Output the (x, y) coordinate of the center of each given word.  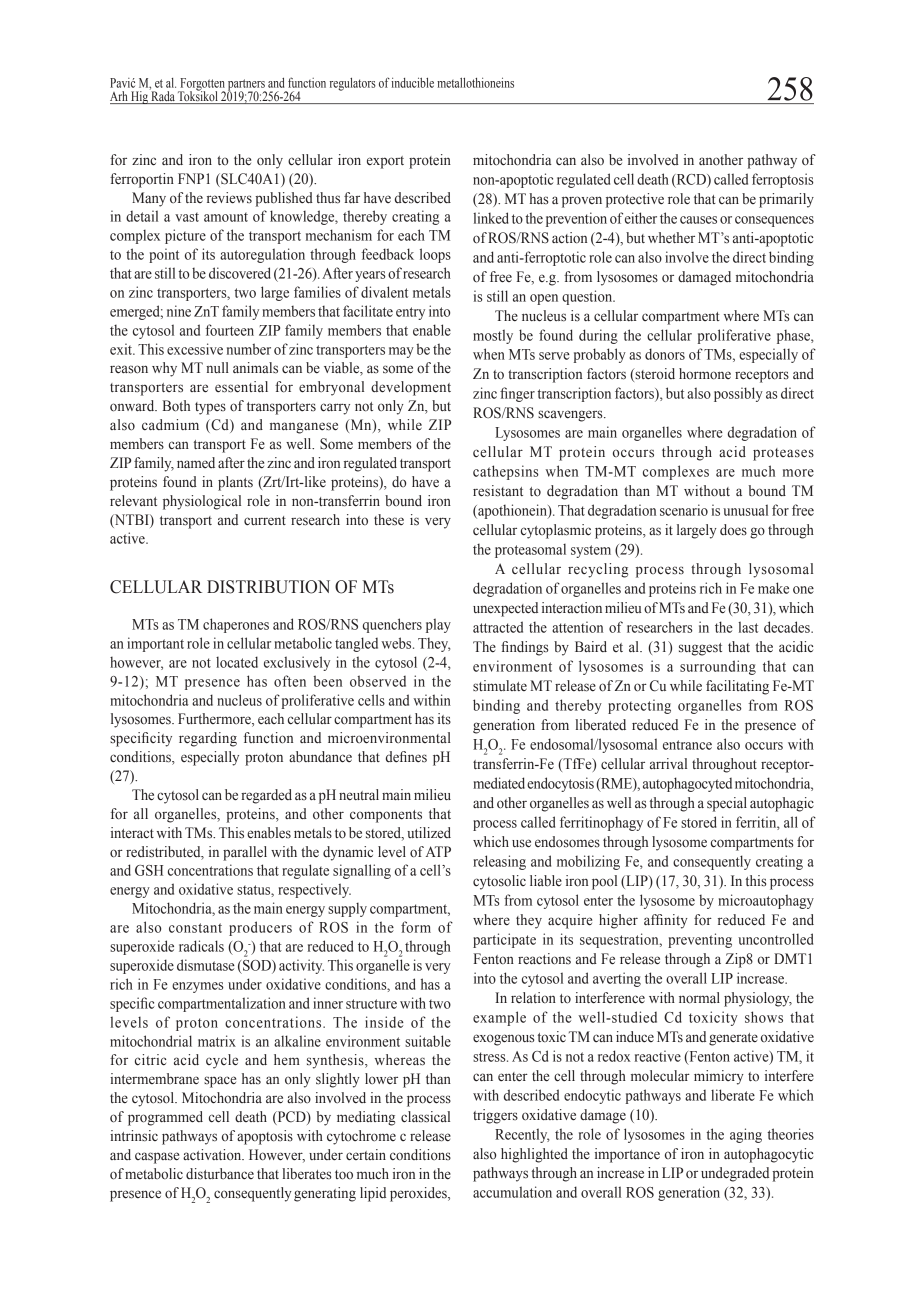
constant (195, 928)
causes (698, 220)
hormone (705, 374)
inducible (412, 82)
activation (213, 1154)
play (438, 625)
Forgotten (202, 85)
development (411, 388)
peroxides (419, 1194)
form (416, 927)
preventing (700, 940)
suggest (700, 649)
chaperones (236, 625)
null (217, 367)
